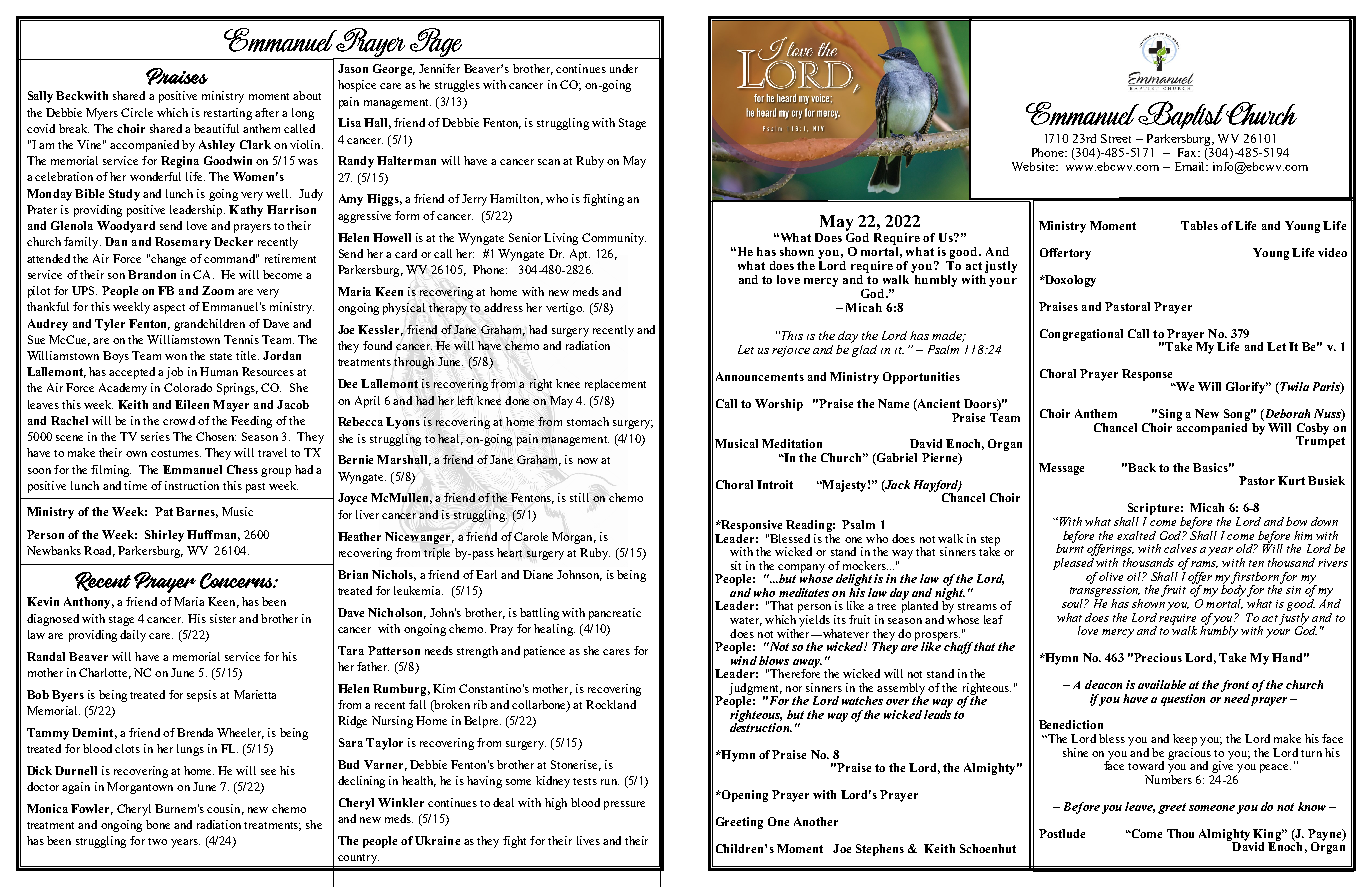 This screenshot has height=887, width=1372. What do you see at coordinates (157, 841) in the screenshot?
I see `two` at bounding box center [157, 841].
